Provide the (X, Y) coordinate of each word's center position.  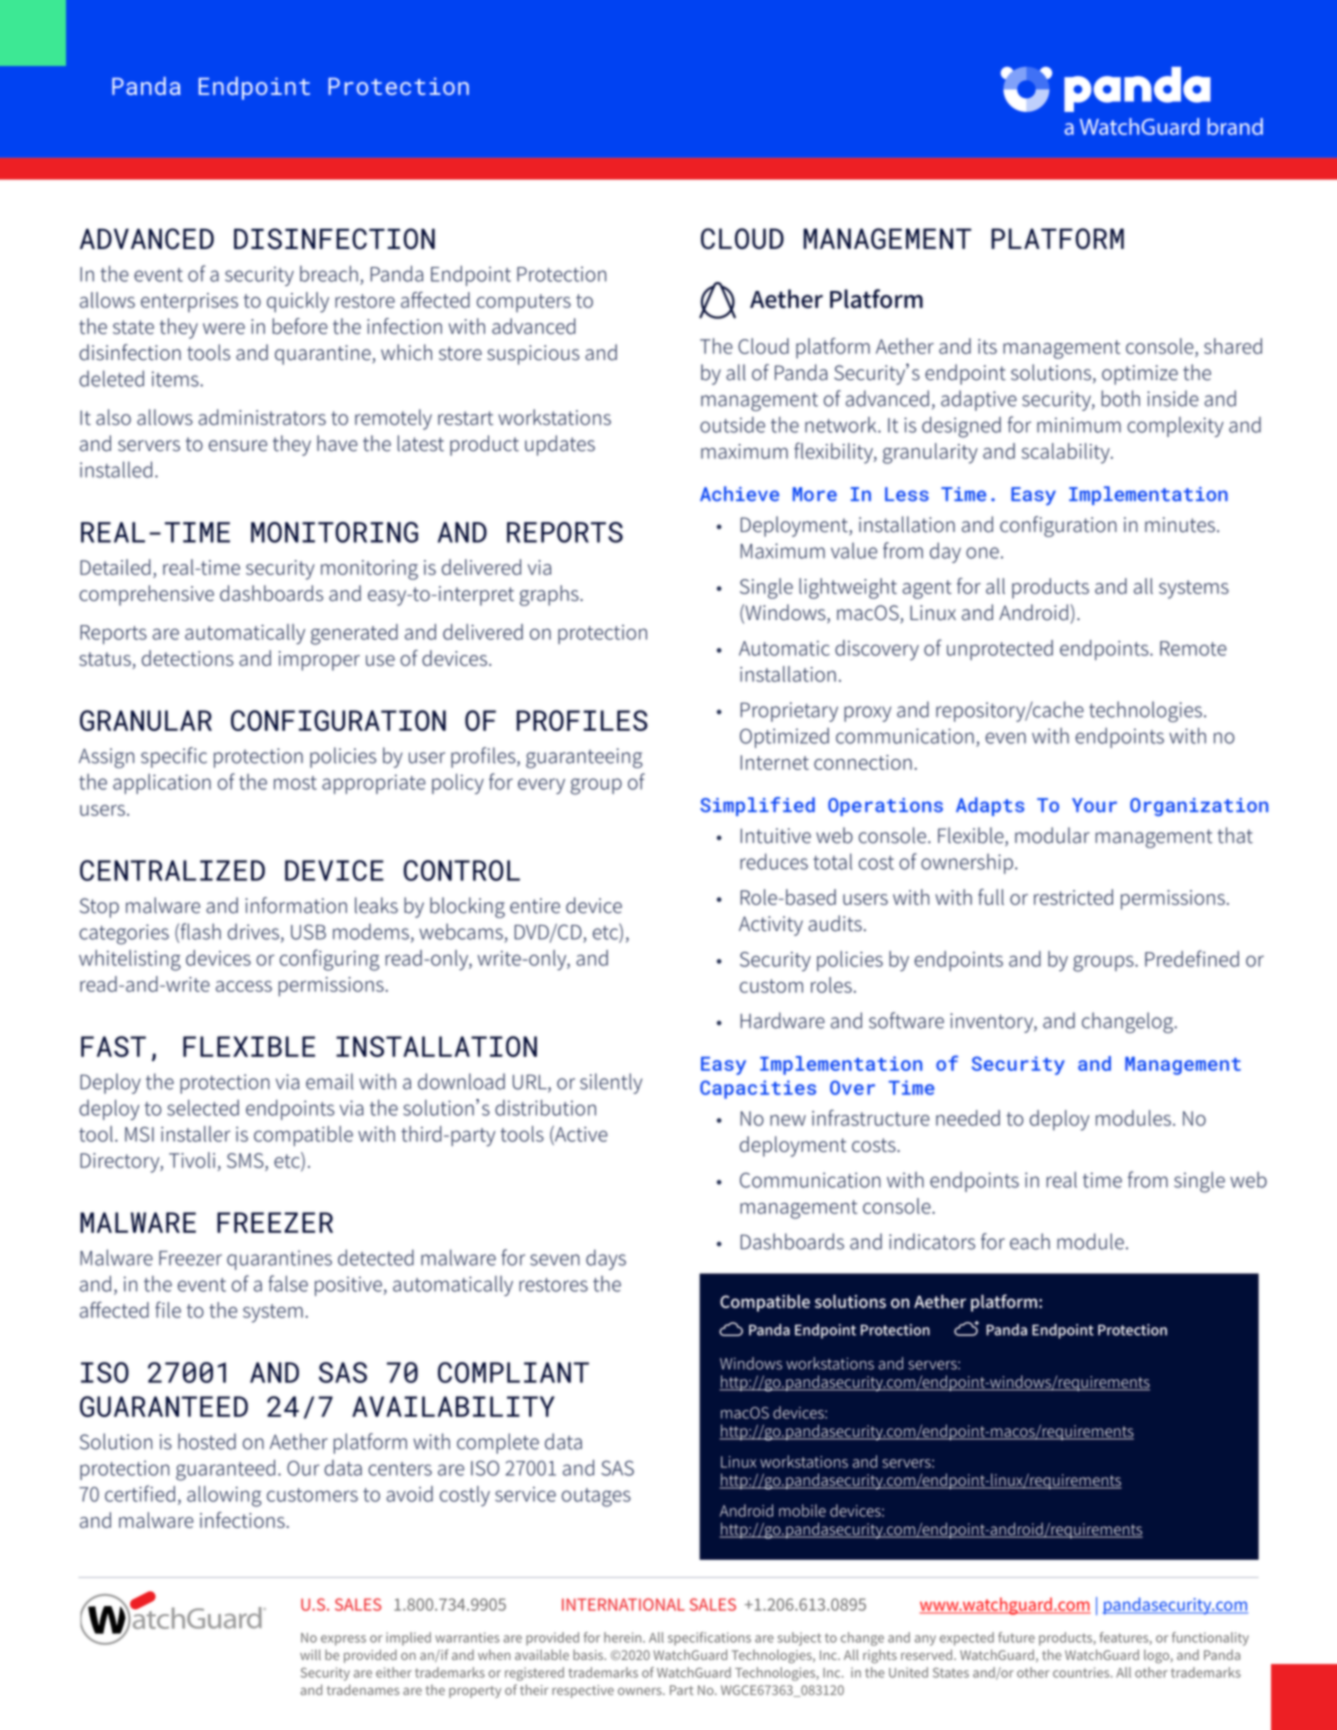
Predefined (1192, 958)
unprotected (1000, 650)
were (224, 328)
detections (187, 658)
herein (624, 1637)
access (244, 986)
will (310, 1654)
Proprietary (789, 712)
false (288, 1283)
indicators (932, 1241)
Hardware (783, 1020)
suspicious (533, 355)
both (1121, 398)
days (606, 1259)
